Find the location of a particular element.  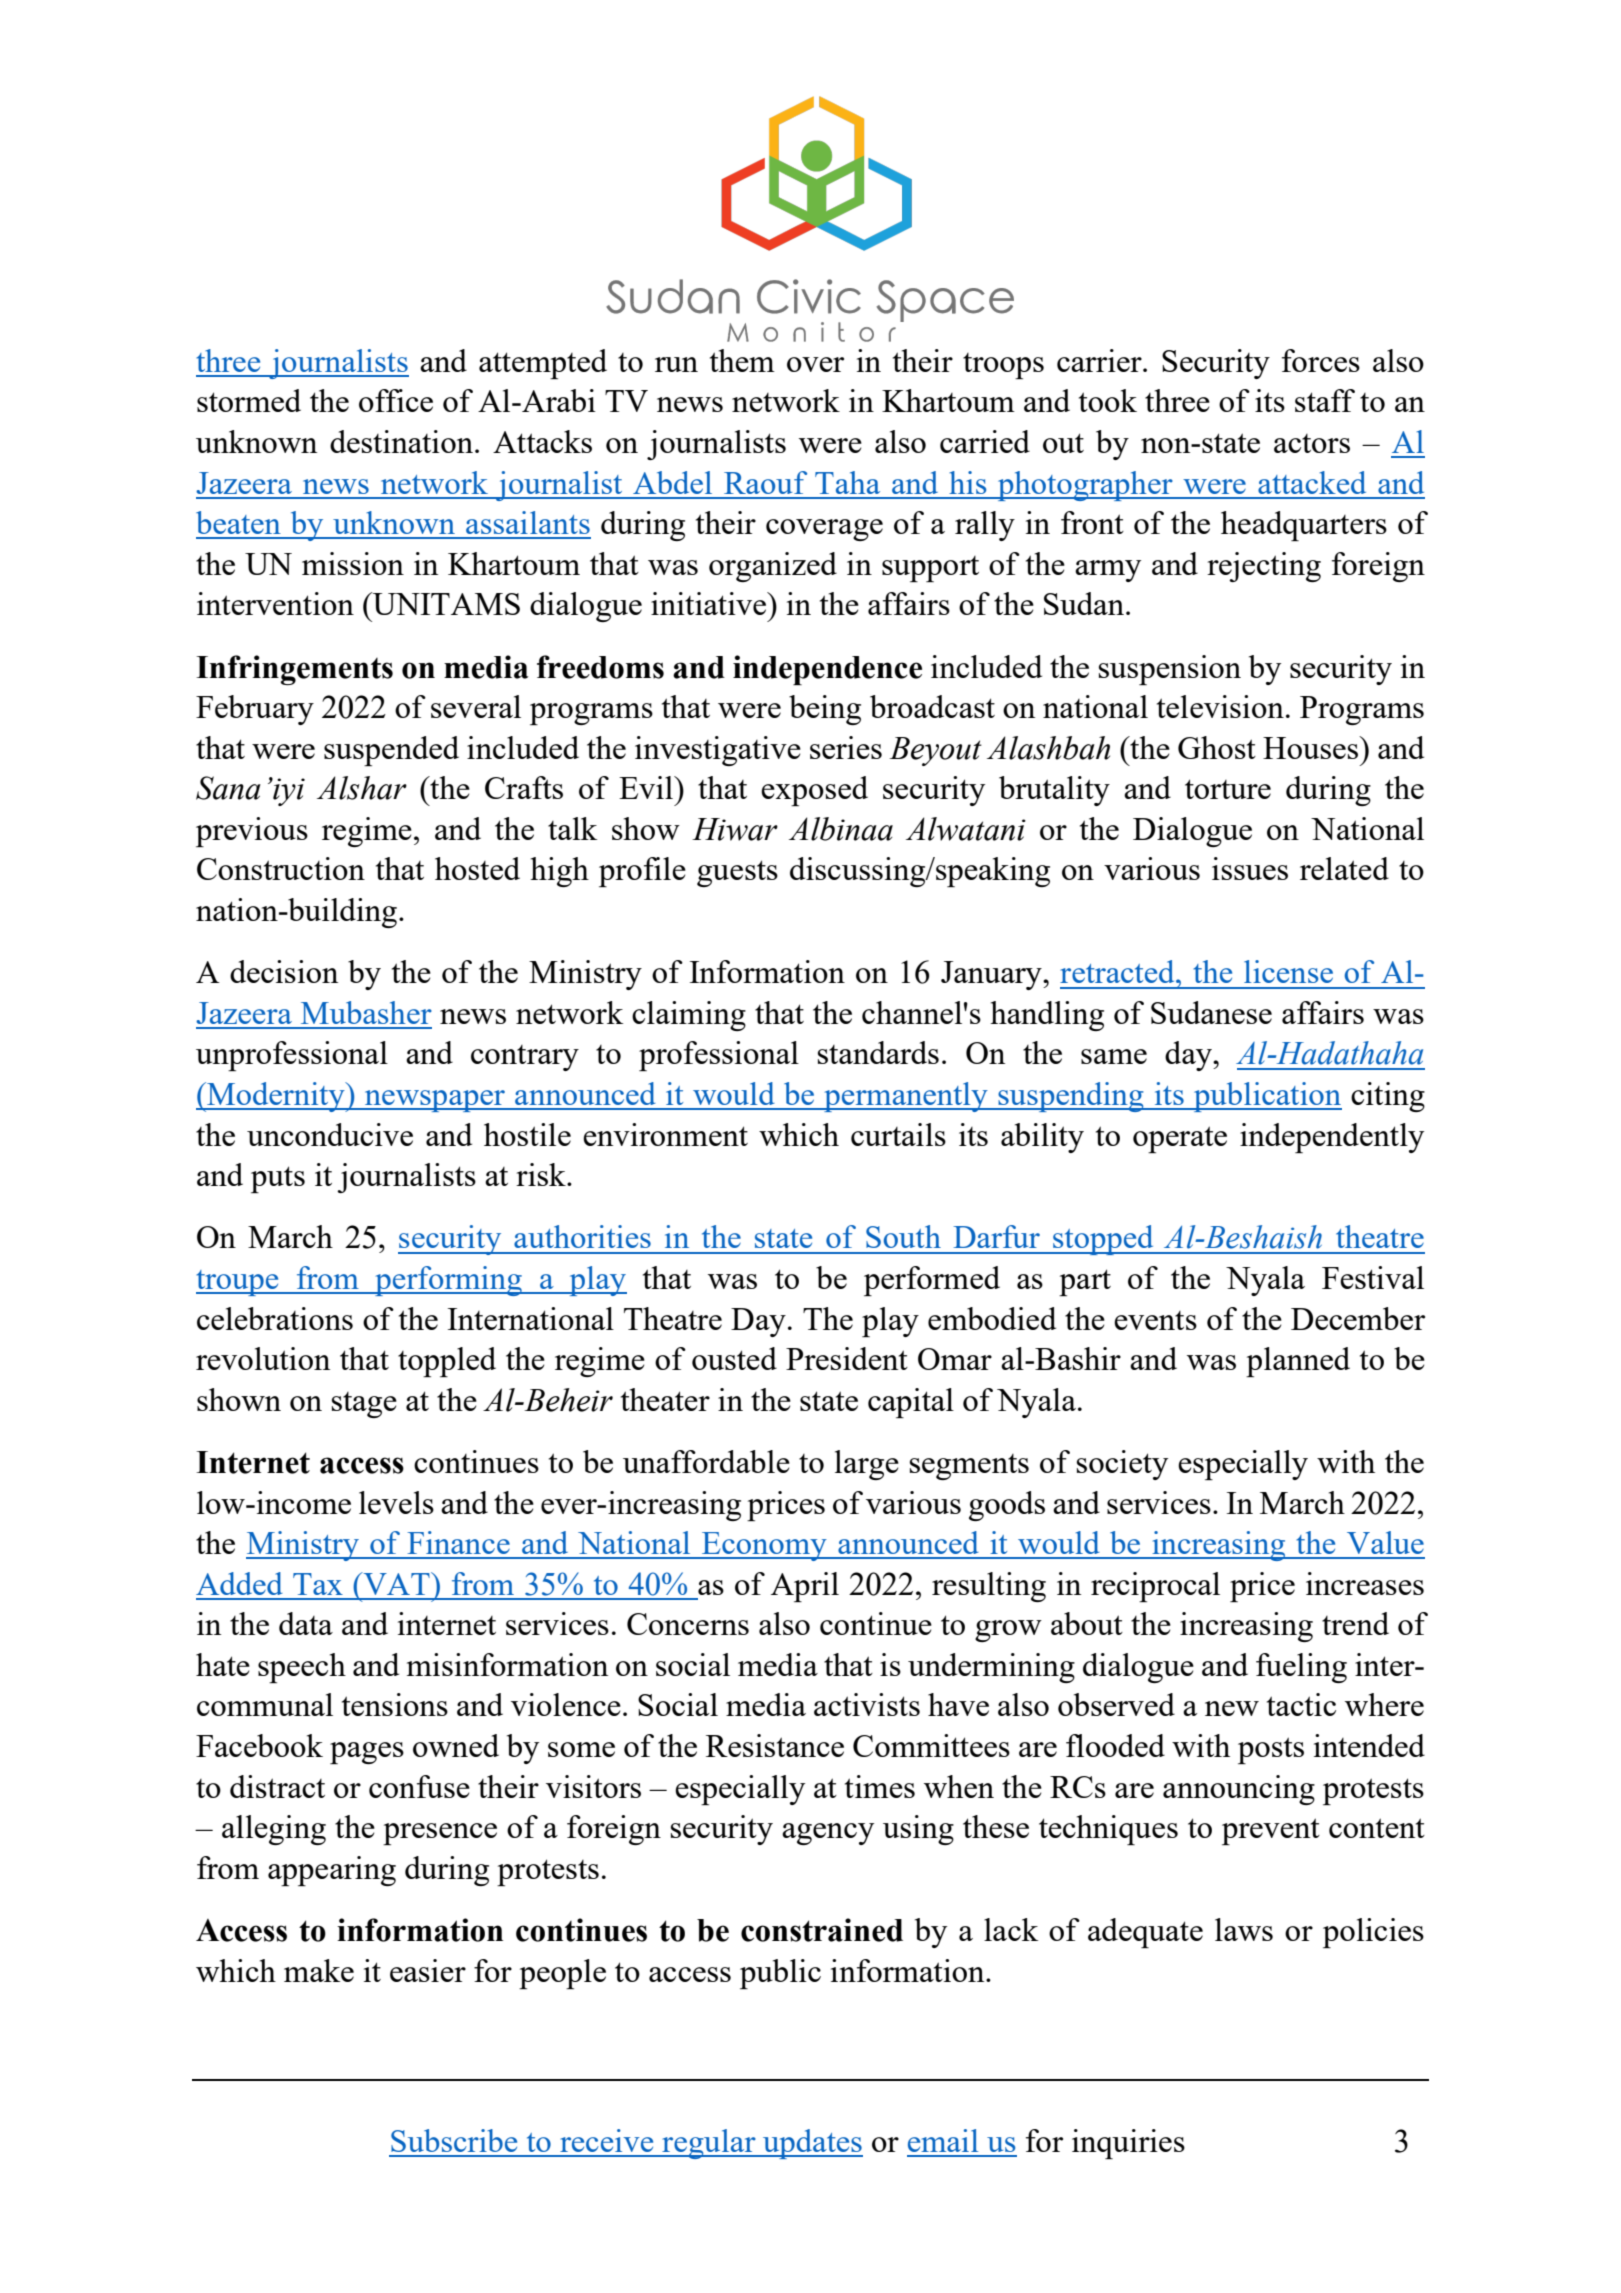

make is located at coordinates (319, 1970).
